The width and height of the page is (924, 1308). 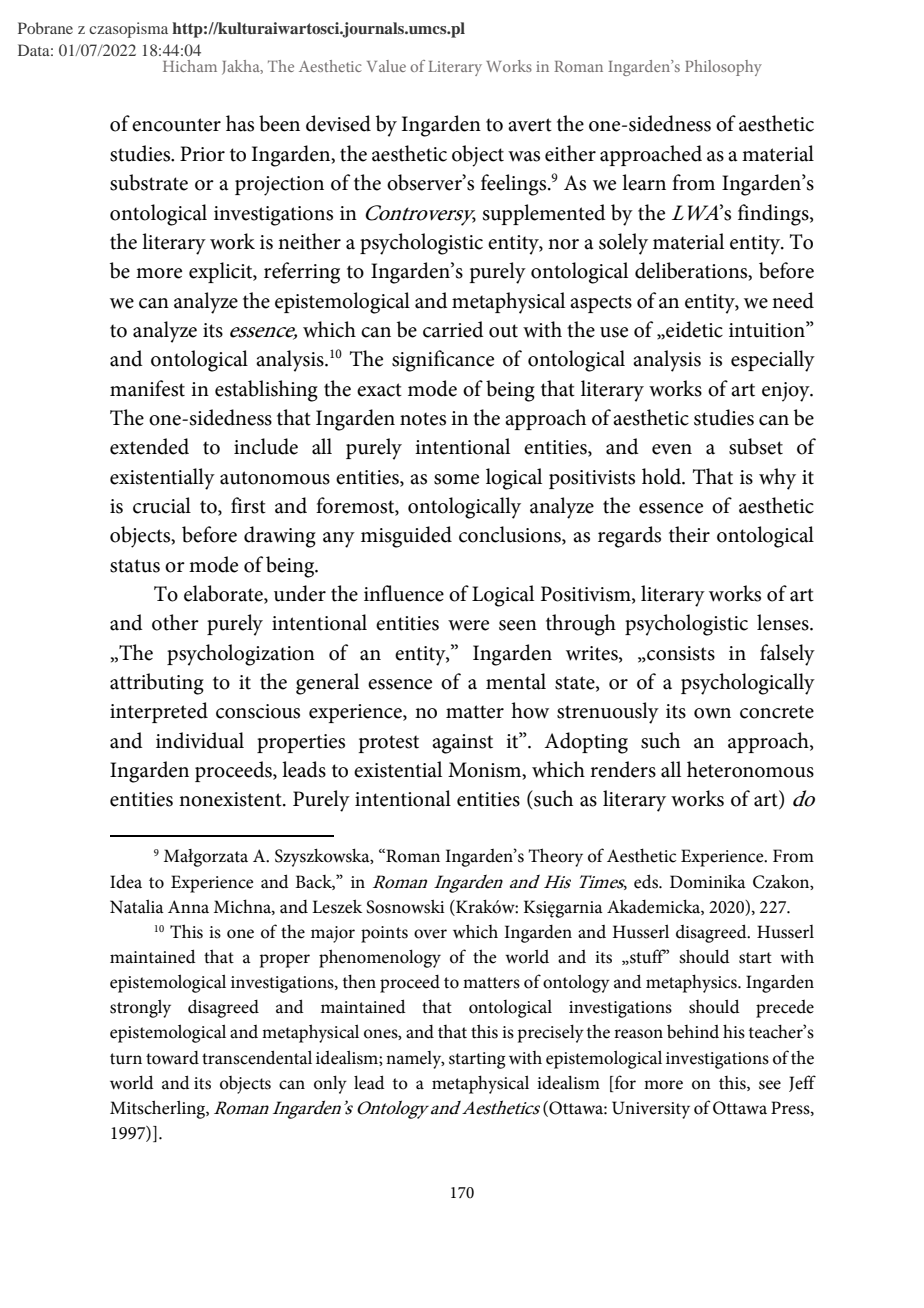 What do you see at coordinates (530, 125) in the page?
I see `avert` at bounding box center [530, 125].
